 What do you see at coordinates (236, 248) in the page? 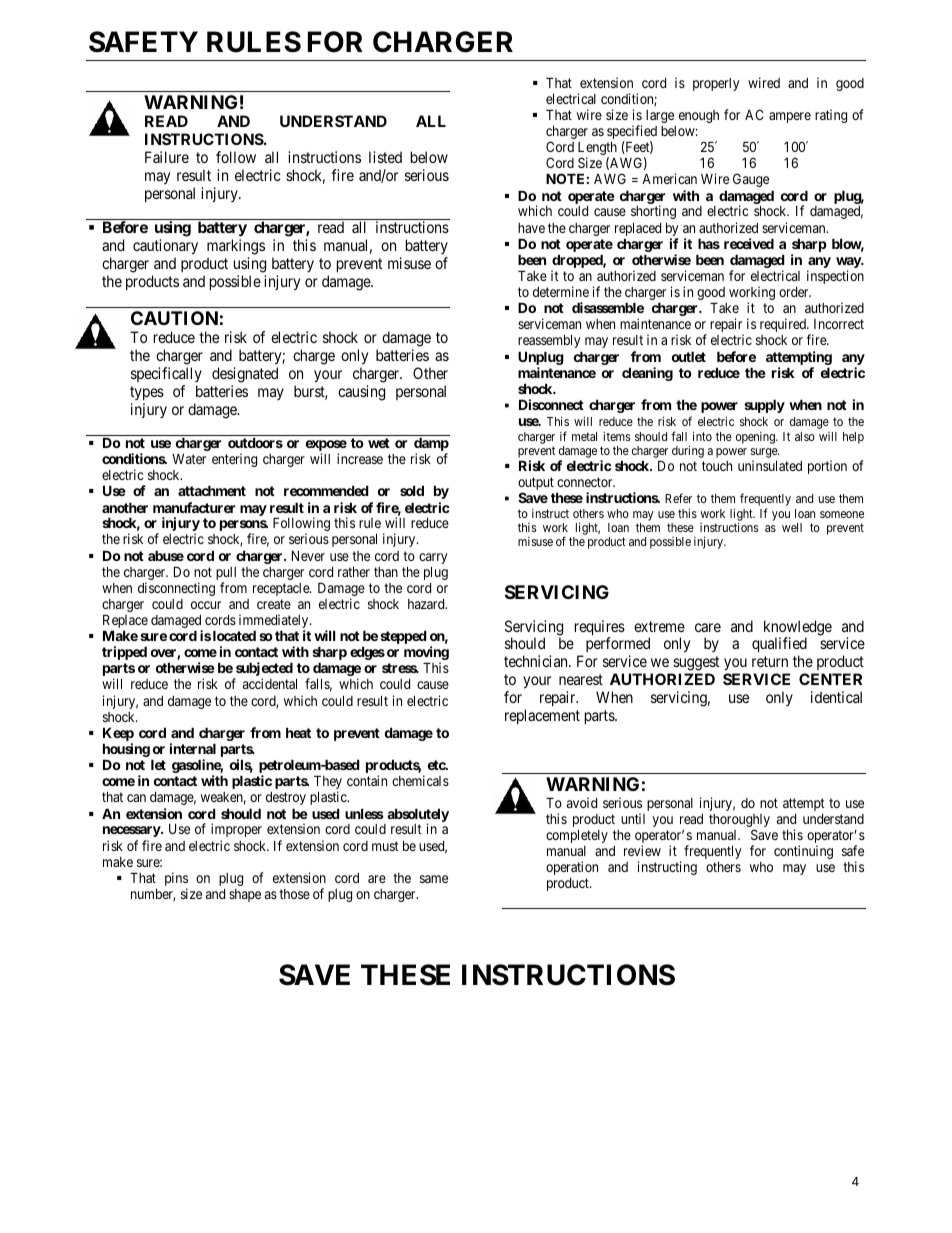
I see `markings` at bounding box center [236, 248].
